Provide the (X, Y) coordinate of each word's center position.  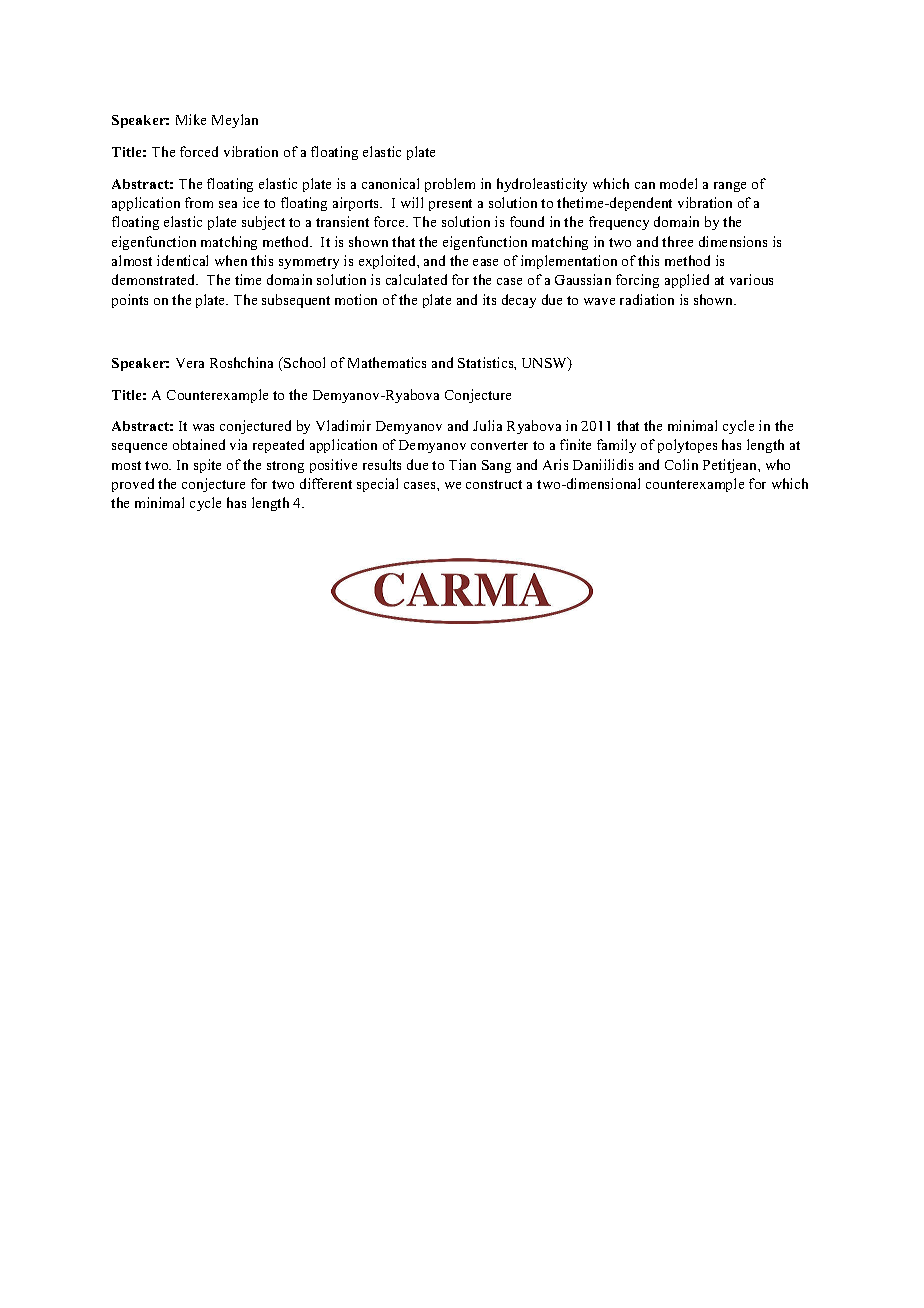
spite (207, 466)
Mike (191, 119)
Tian (462, 464)
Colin (681, 464)
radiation (647, 299)
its (489, 299)
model (678, 183)
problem (450, 185)
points (130, 301)
